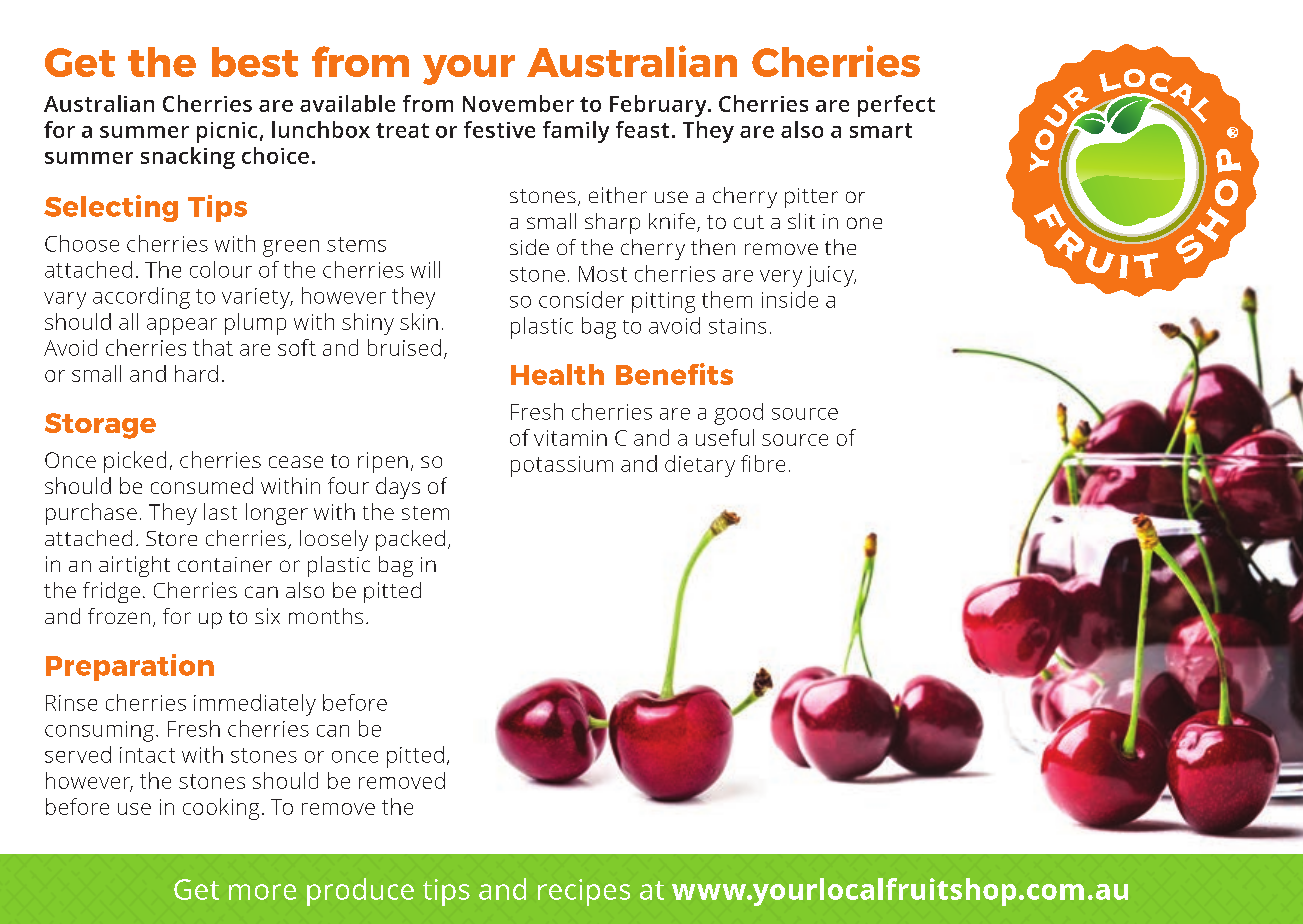 The image size is (1303, 924). What do you see at coordinates (562, 466) in the document?
I see `potassium` at bounding box center [562, 466].
